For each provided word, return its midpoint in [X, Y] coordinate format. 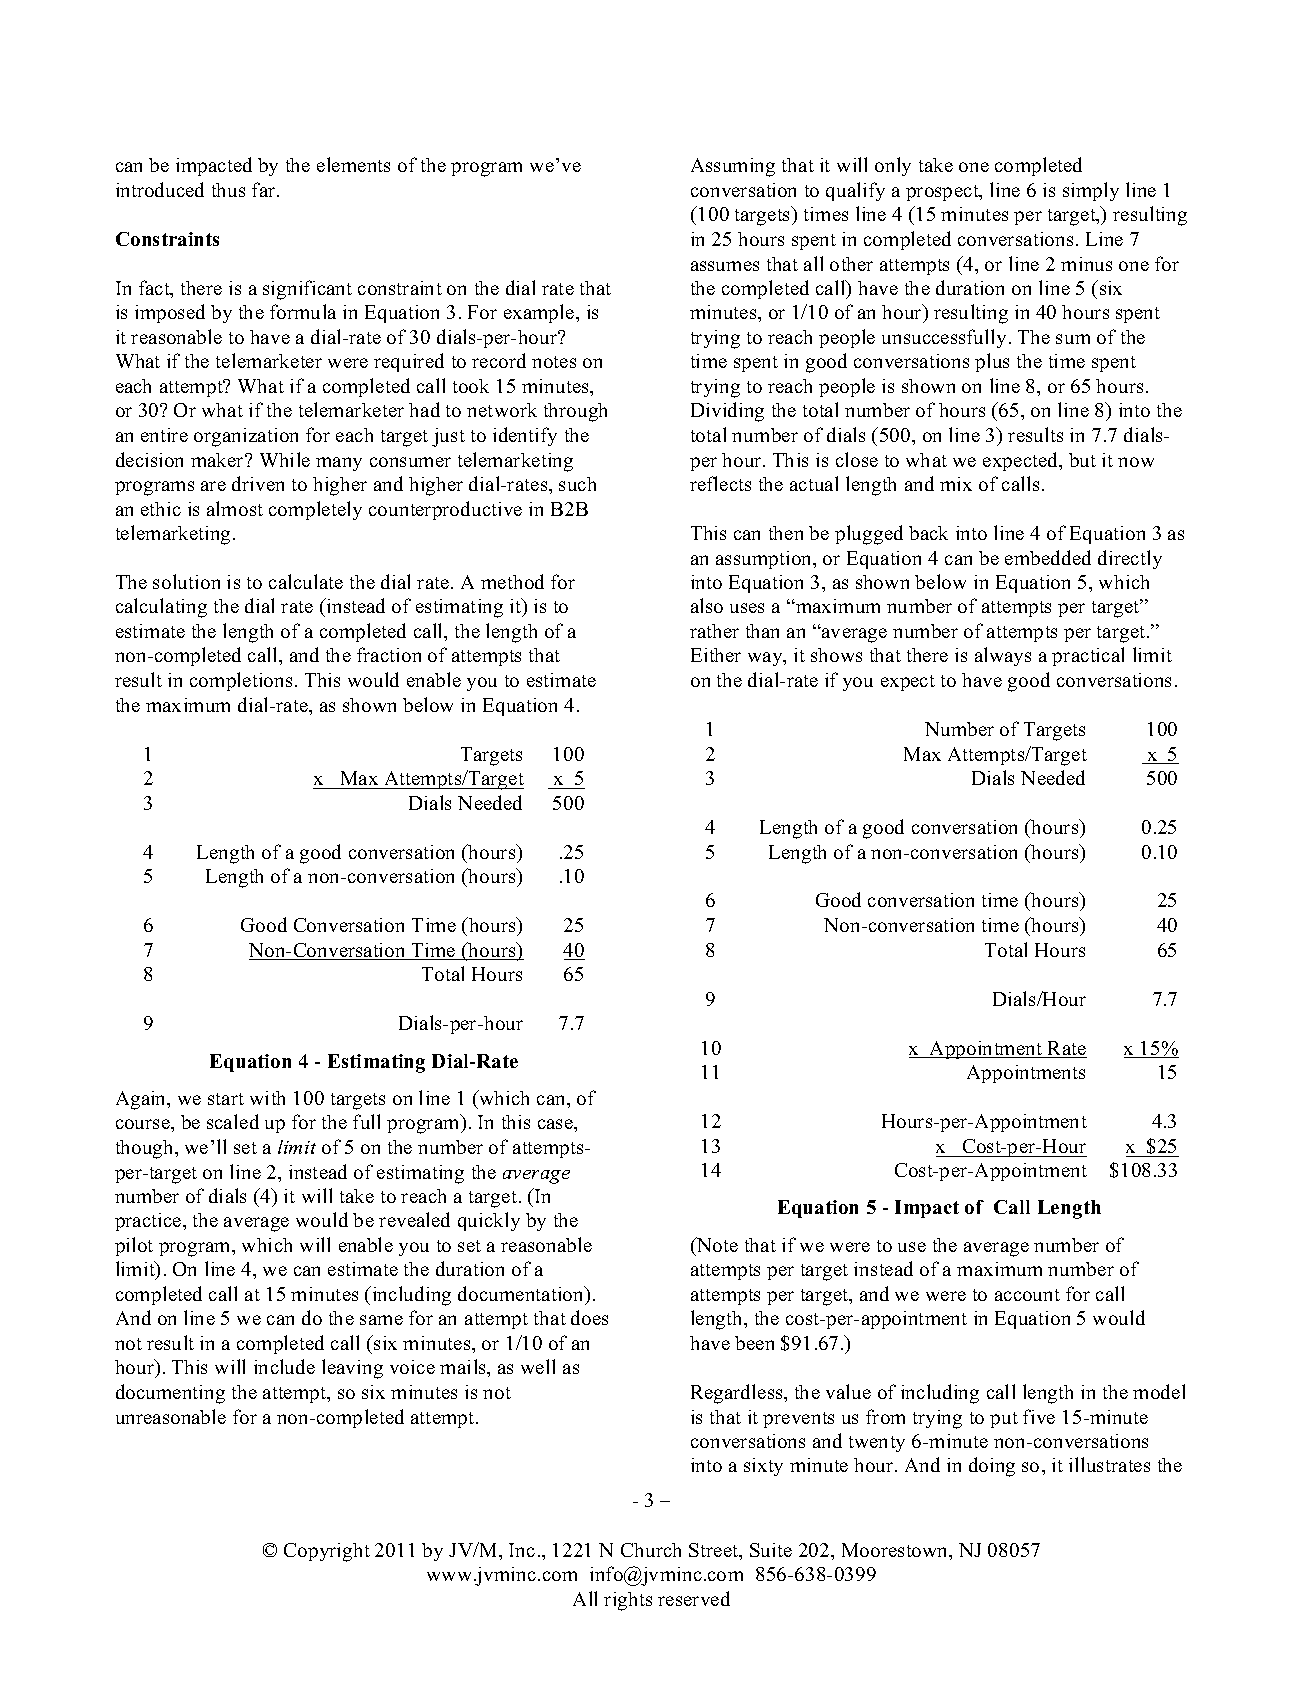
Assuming [733, 167]
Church [651, 1550]
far [265, 189]
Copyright [327, 1552]
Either [716, 655]
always [1003, 656]
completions [241, 681]
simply [1091, 191]
